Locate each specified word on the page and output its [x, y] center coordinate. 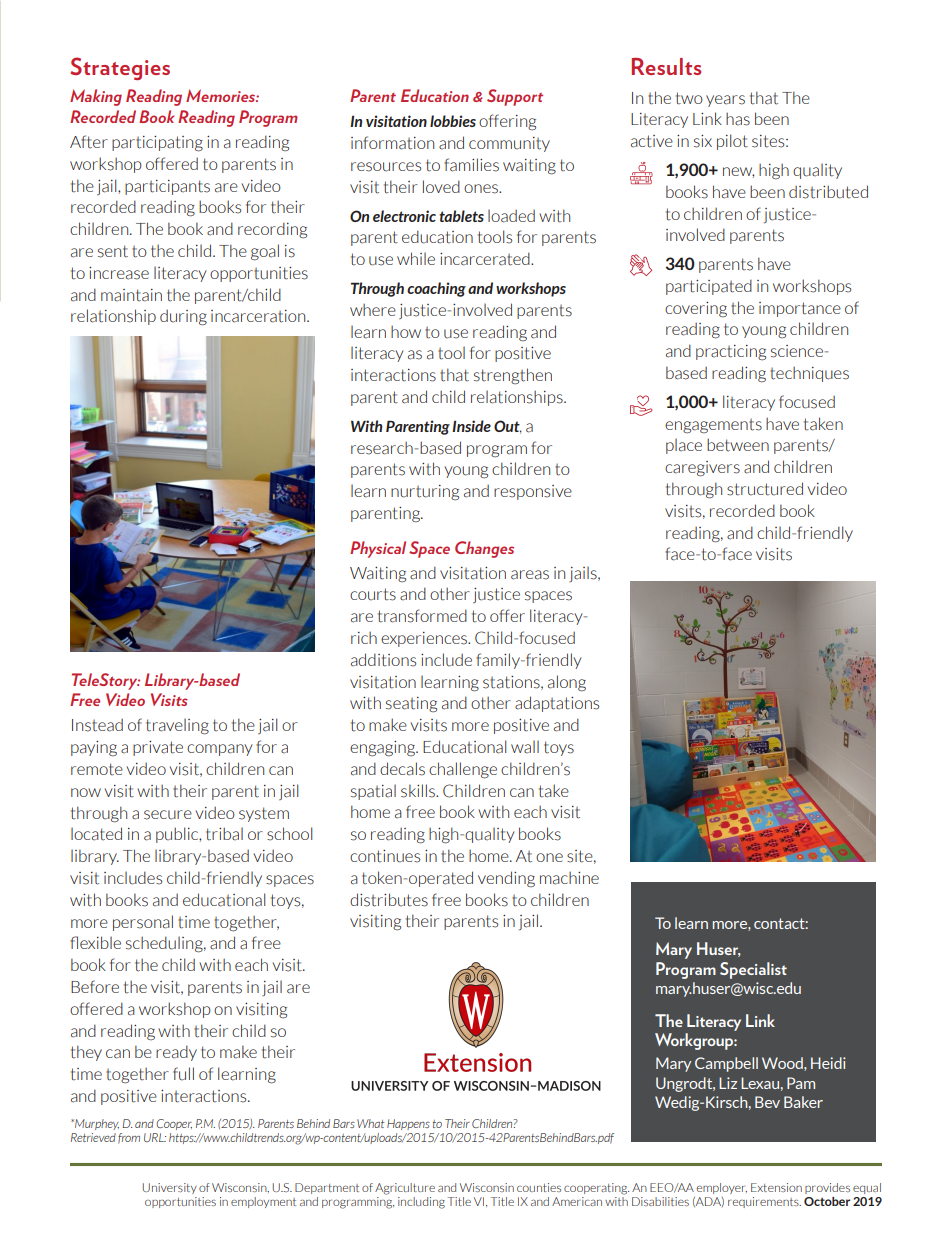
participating [157, 144]
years [725, 101]
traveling [177, 726]
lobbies [453, 121]
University [169, 1188]
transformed [422, 616]
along [567, 683]
